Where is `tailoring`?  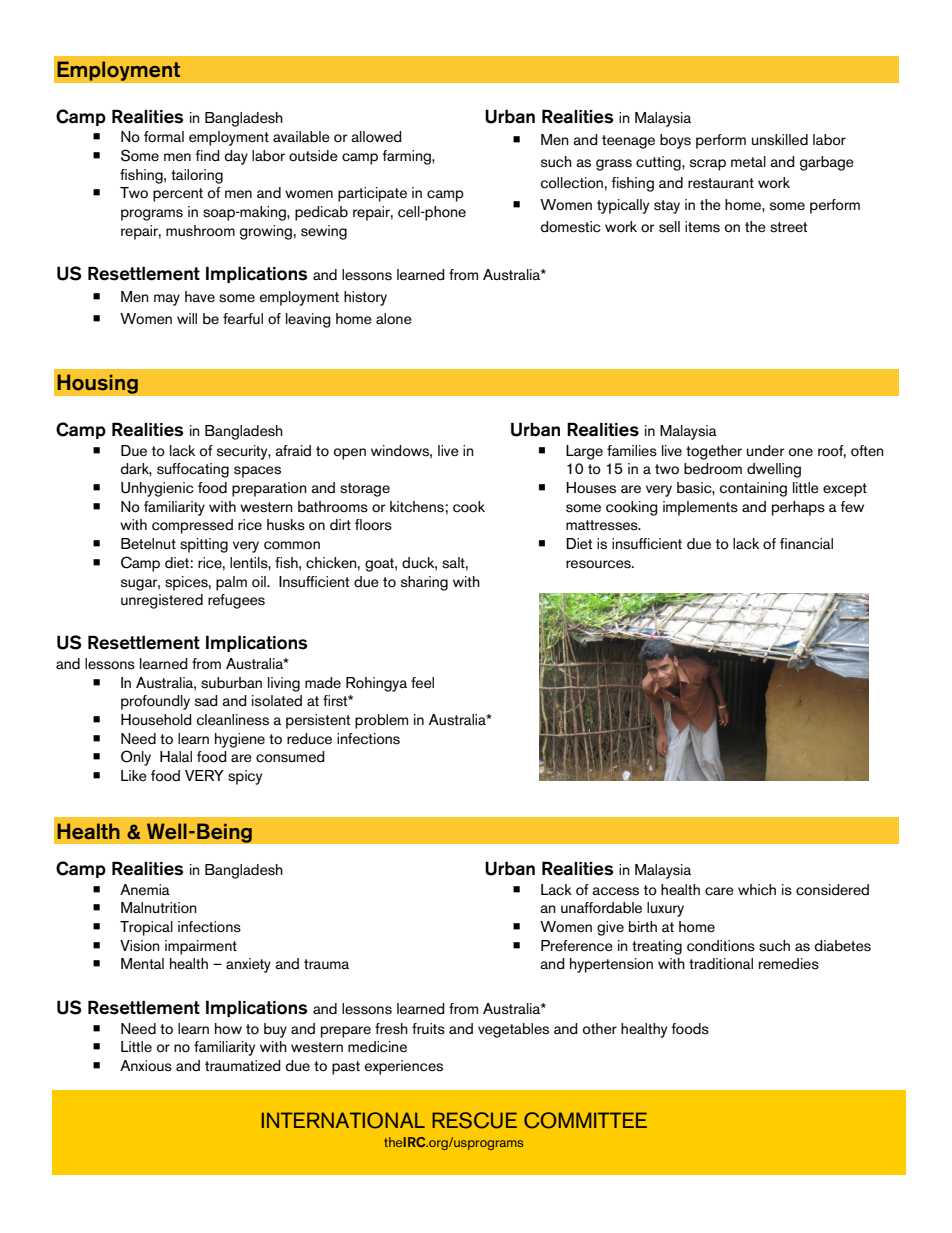 tailoring is located at coordinates (197, 176).
